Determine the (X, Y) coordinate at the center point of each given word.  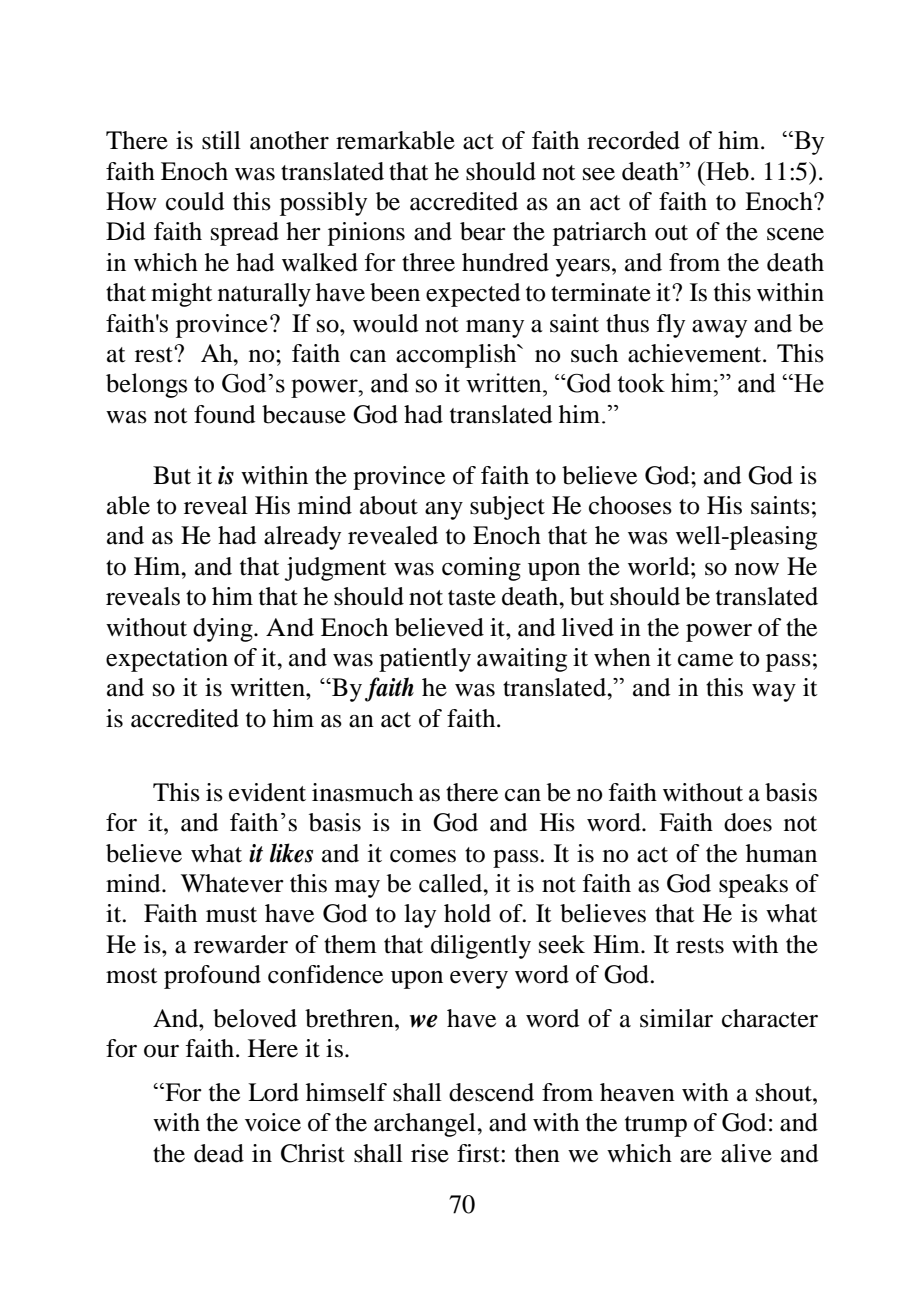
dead (219, 1153)
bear (483, 231)
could (195, 201)
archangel (426, 1125)
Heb (726, 171)
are (696, 1156)
